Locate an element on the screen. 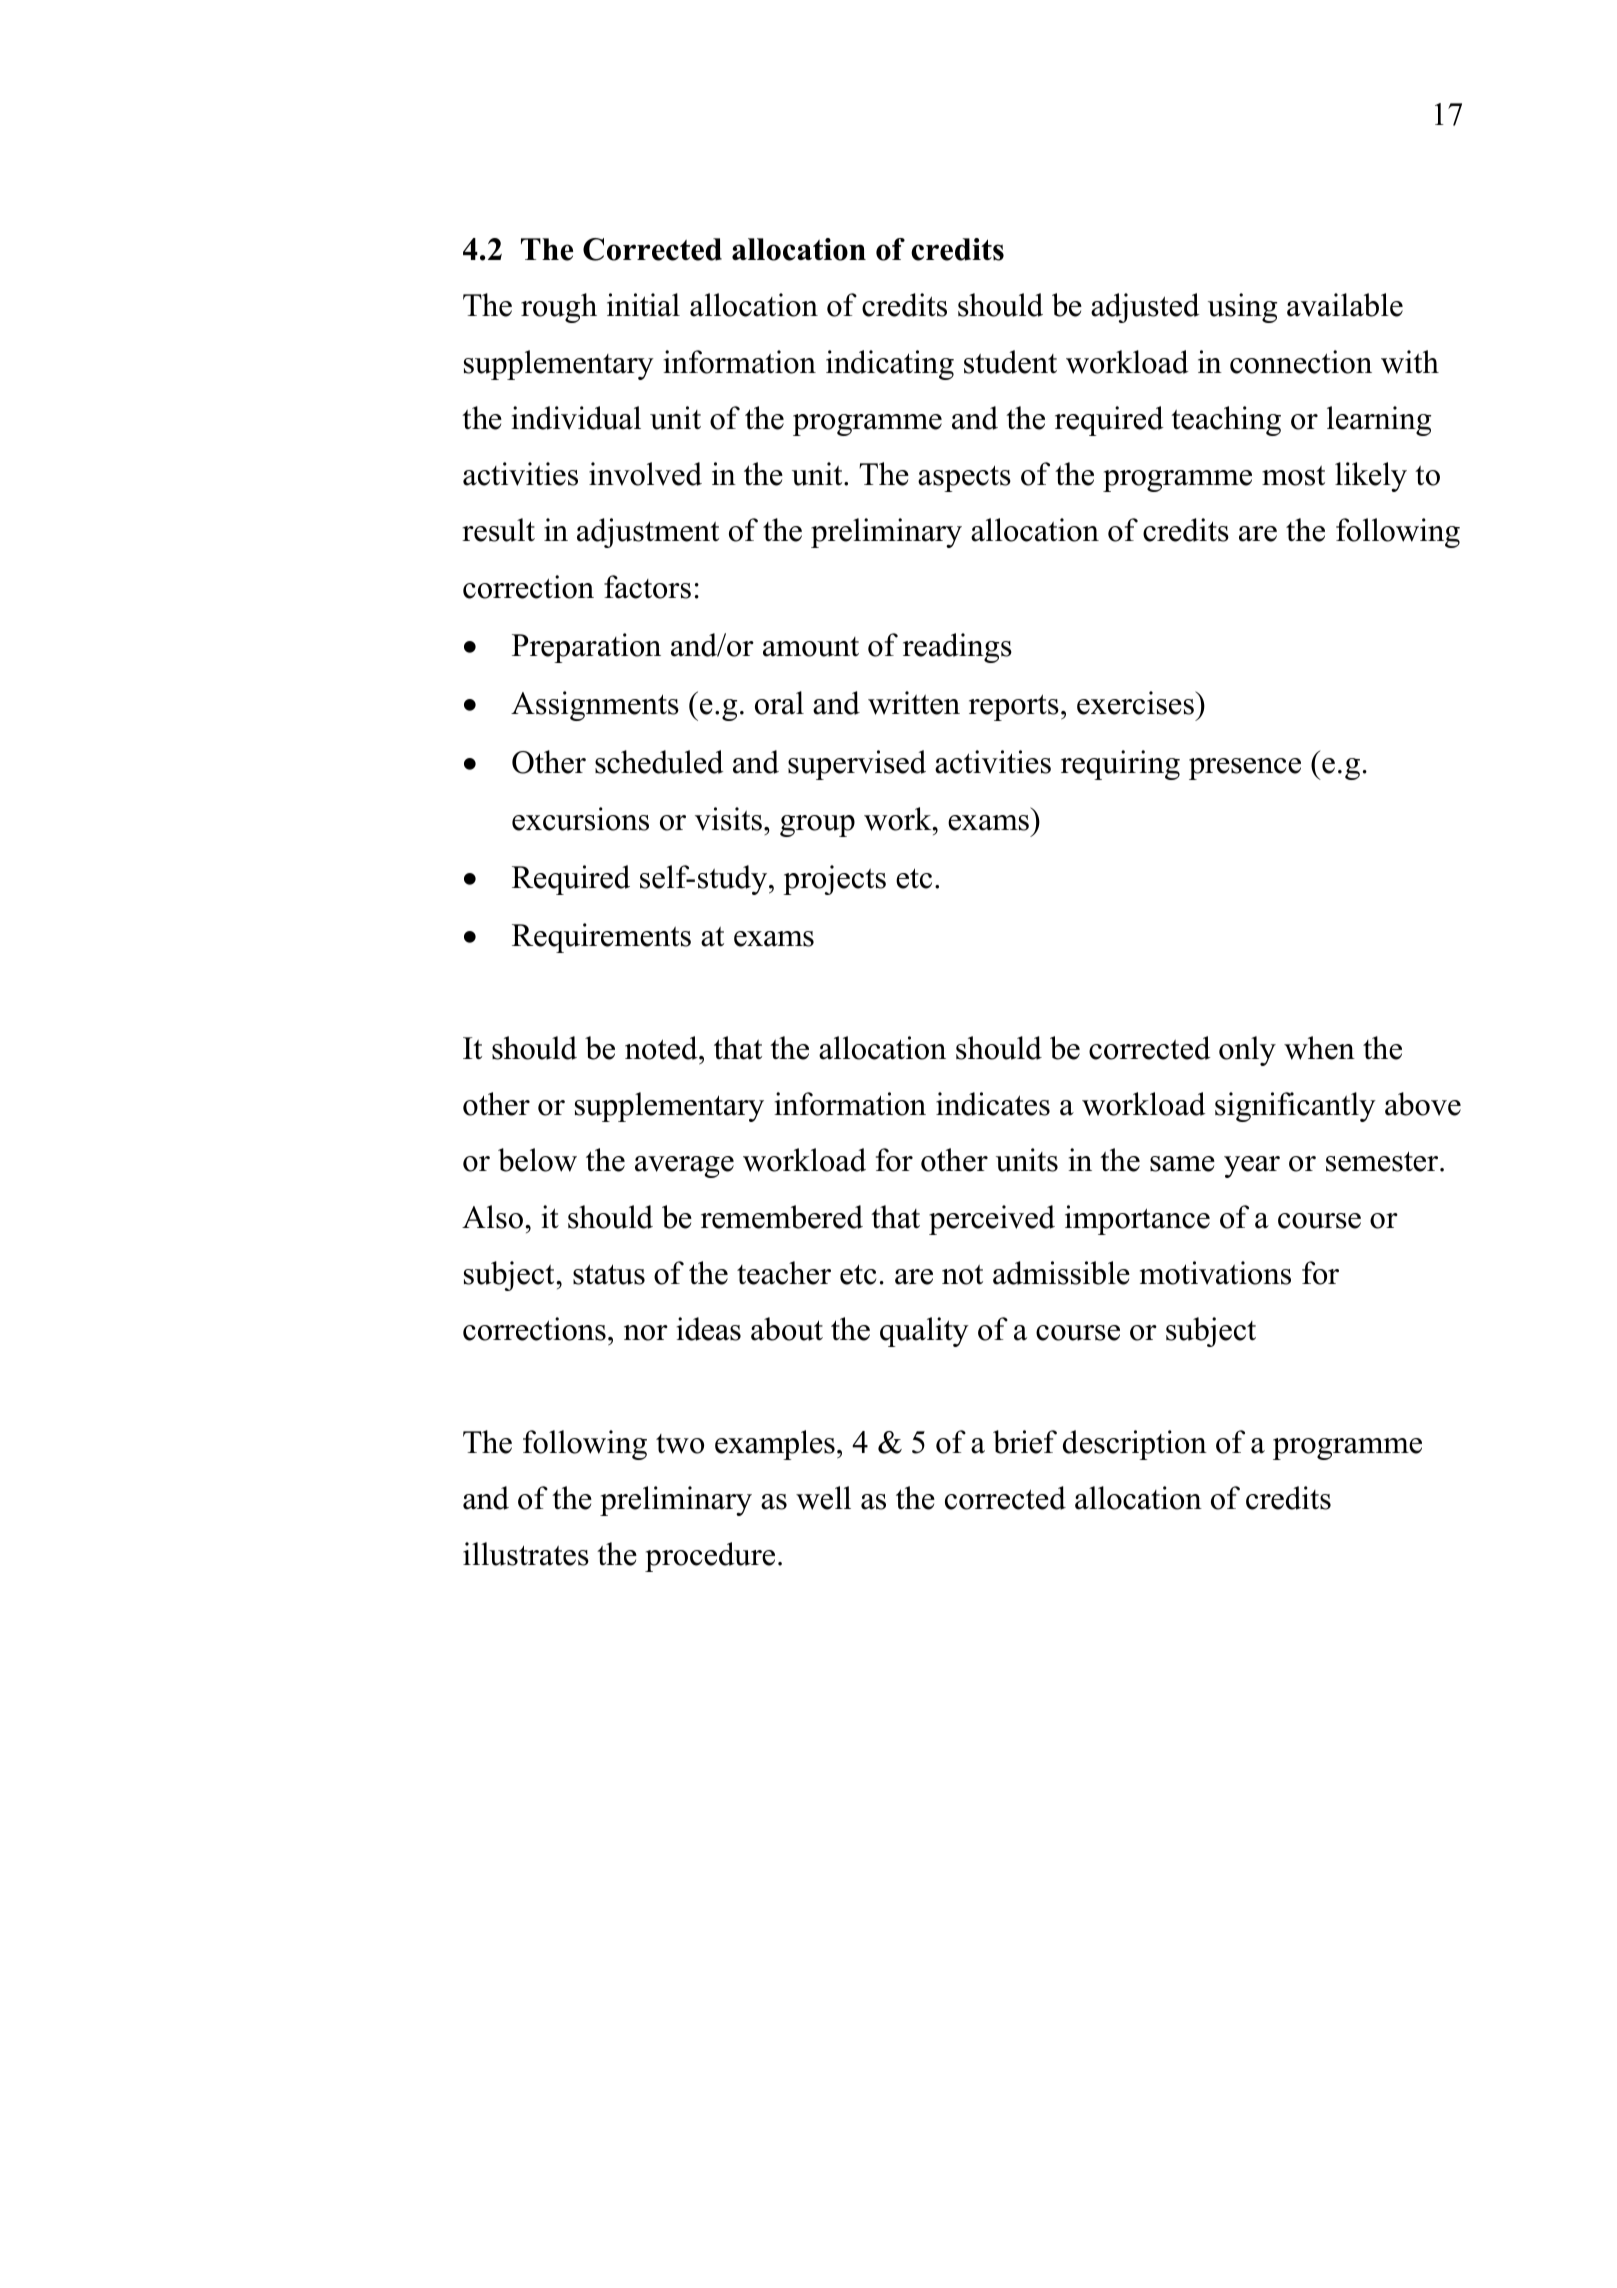 The image size is (1617, 2288). Requirements is located at coordinates (601, 938).
